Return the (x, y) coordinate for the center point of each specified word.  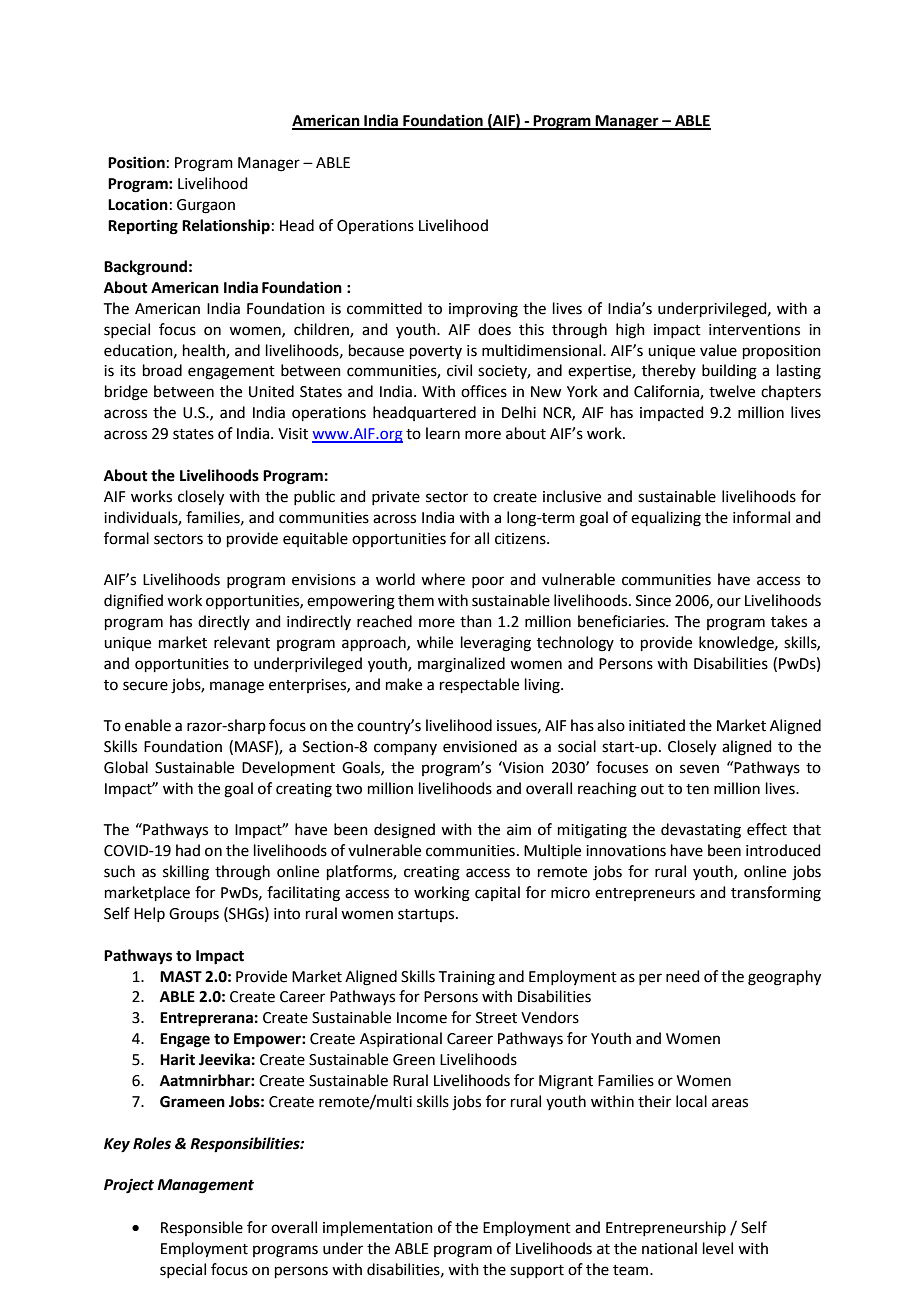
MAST (181, 977)
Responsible (202, 1228)
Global (126, 767)
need (683, 976)
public (314, 497)
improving (483, 310)
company (405, 749)
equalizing (666, 519)
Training (467, 978)
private (396, 498)
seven (699, 769)
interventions (754, 330)
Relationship (226, 226)
